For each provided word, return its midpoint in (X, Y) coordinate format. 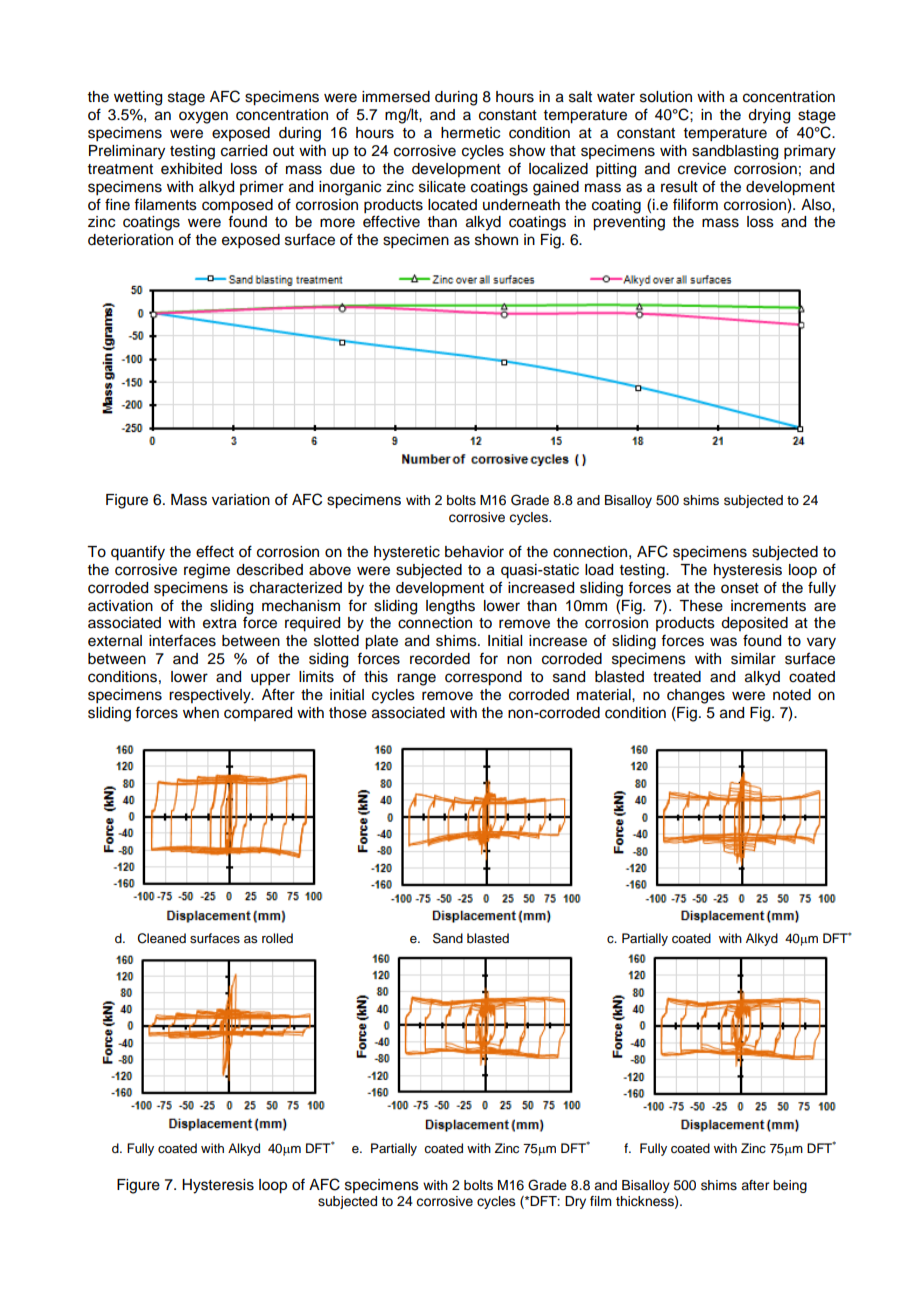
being (790, 1186)
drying (769, 116)
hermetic (470, 133)
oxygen (203, 117)
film (601, 1201)
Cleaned (162, 938)
